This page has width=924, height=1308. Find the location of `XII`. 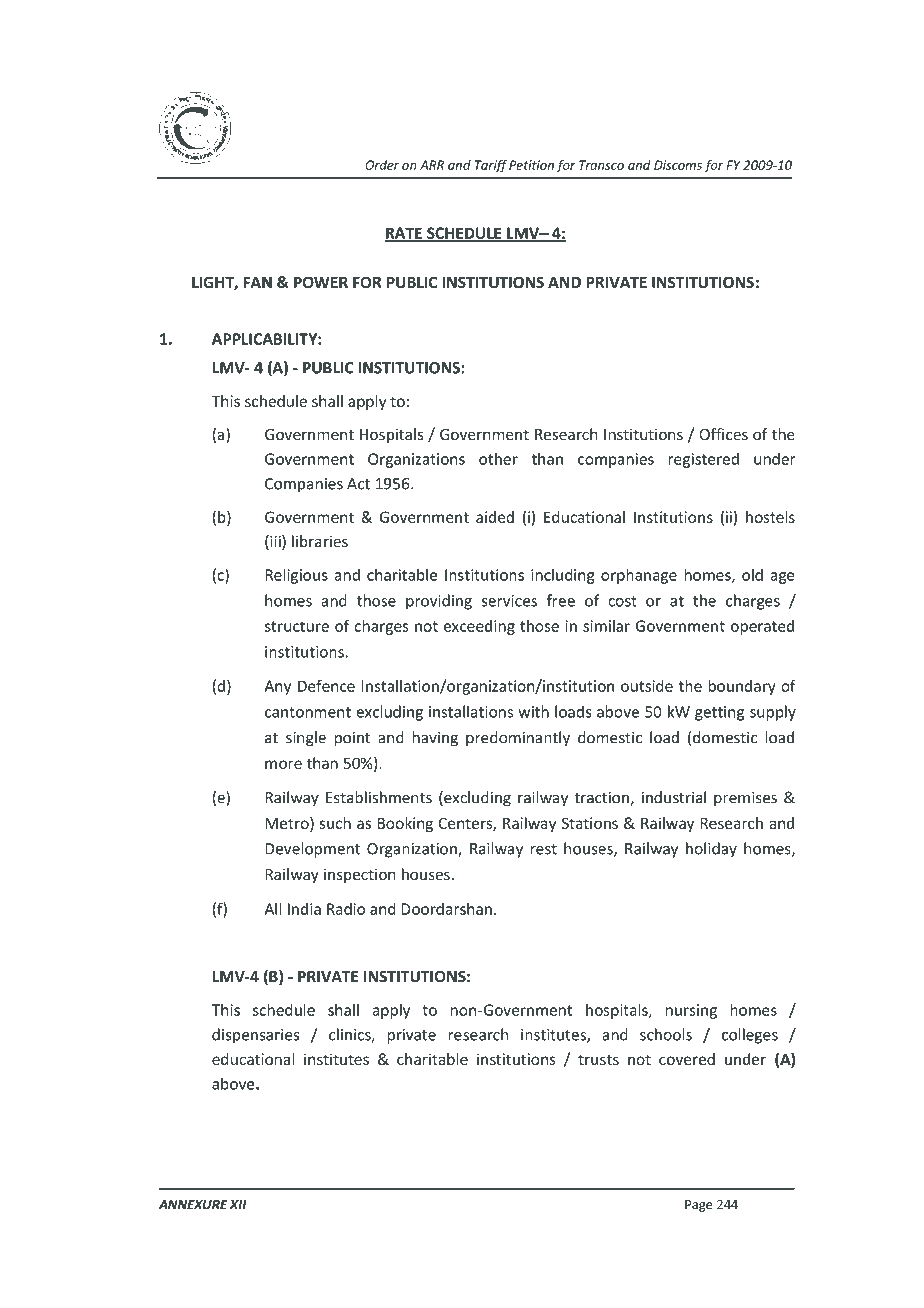

XII is located at coordinates (238, 1205).
